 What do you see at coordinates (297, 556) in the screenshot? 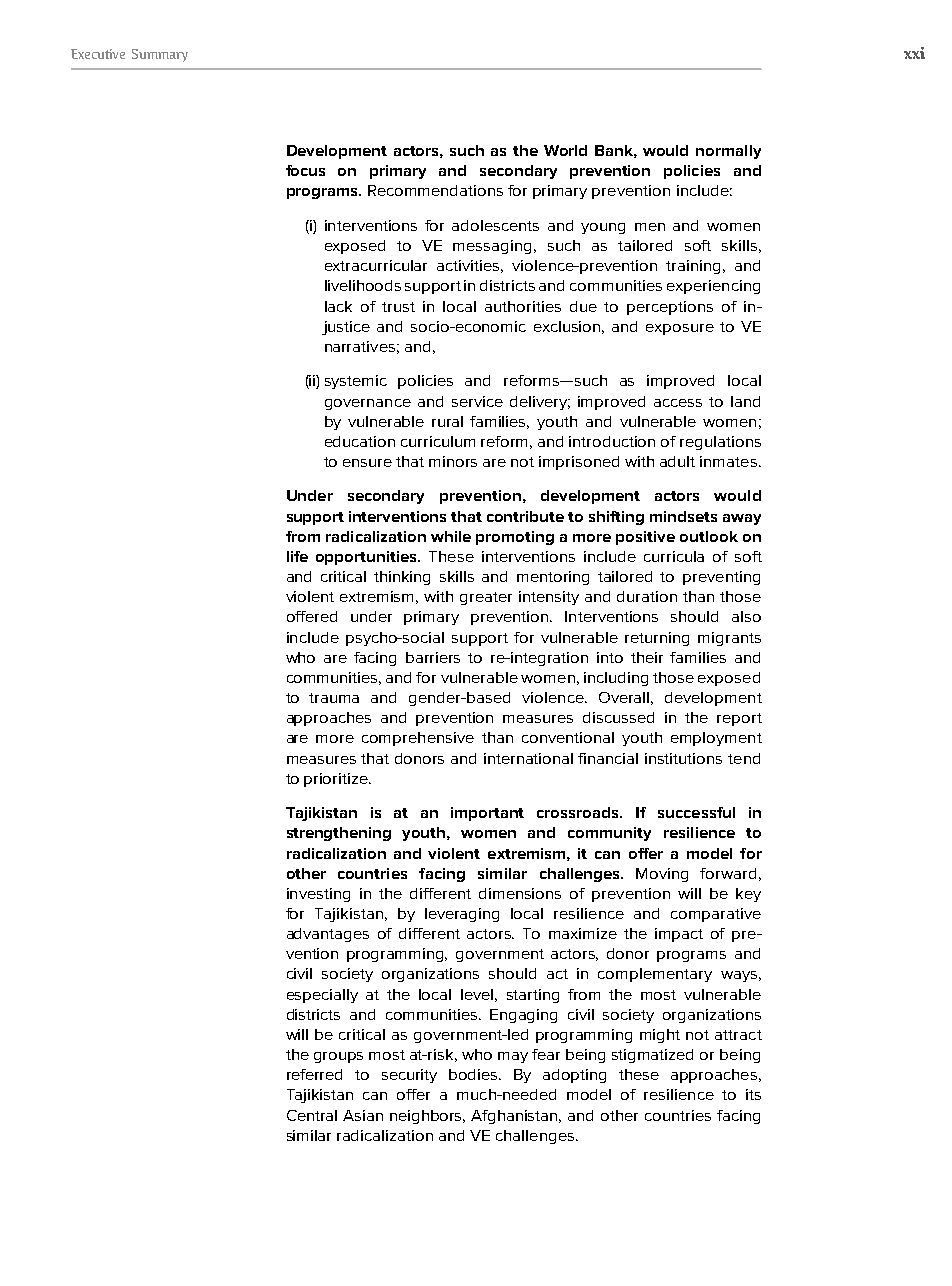
I see `life` at bounding box center [297, 556].
